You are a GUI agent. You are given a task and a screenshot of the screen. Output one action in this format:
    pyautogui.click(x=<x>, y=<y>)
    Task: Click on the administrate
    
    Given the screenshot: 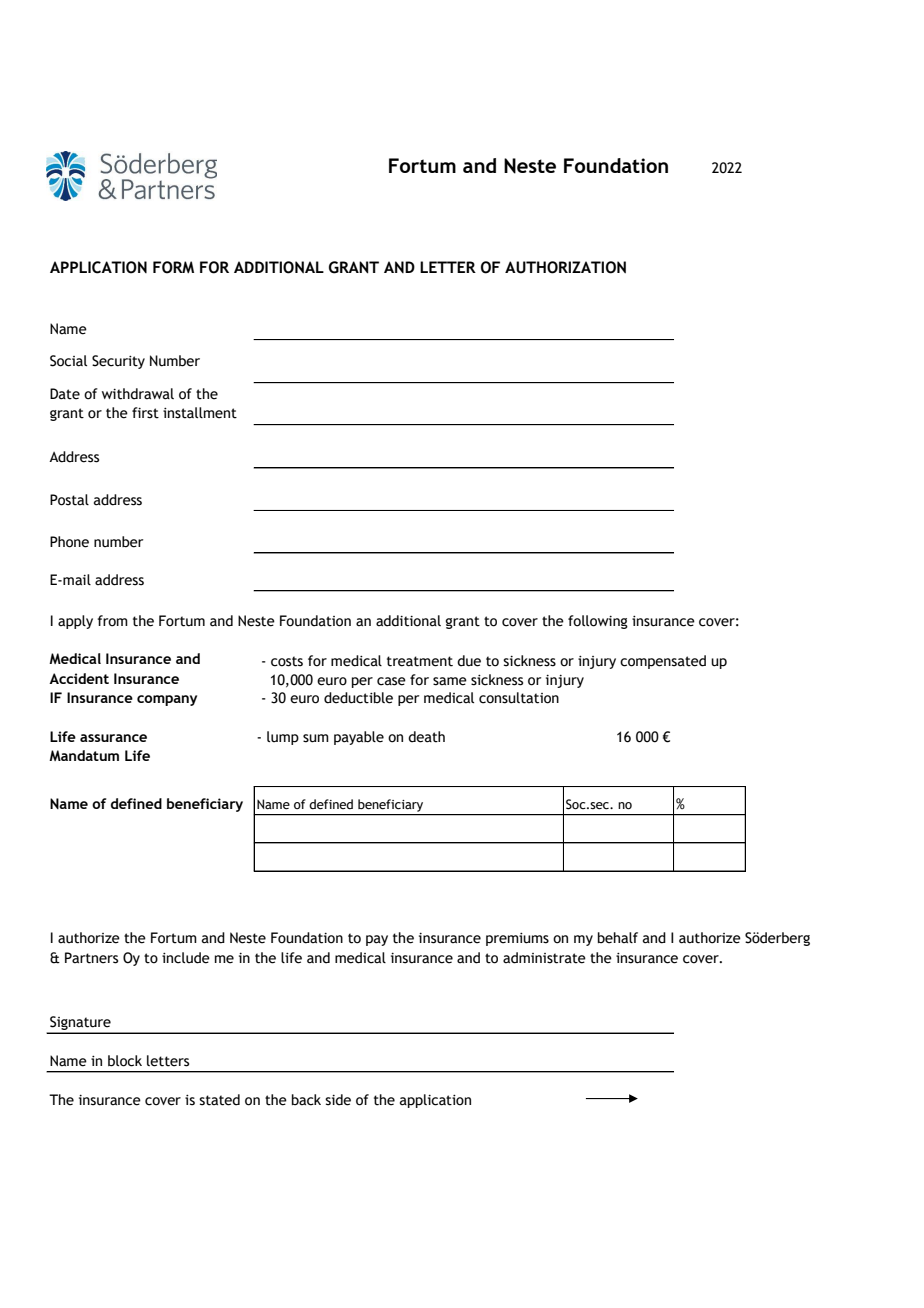 What is the action you would take?
    pyautogui.click(x=544, y=958)
